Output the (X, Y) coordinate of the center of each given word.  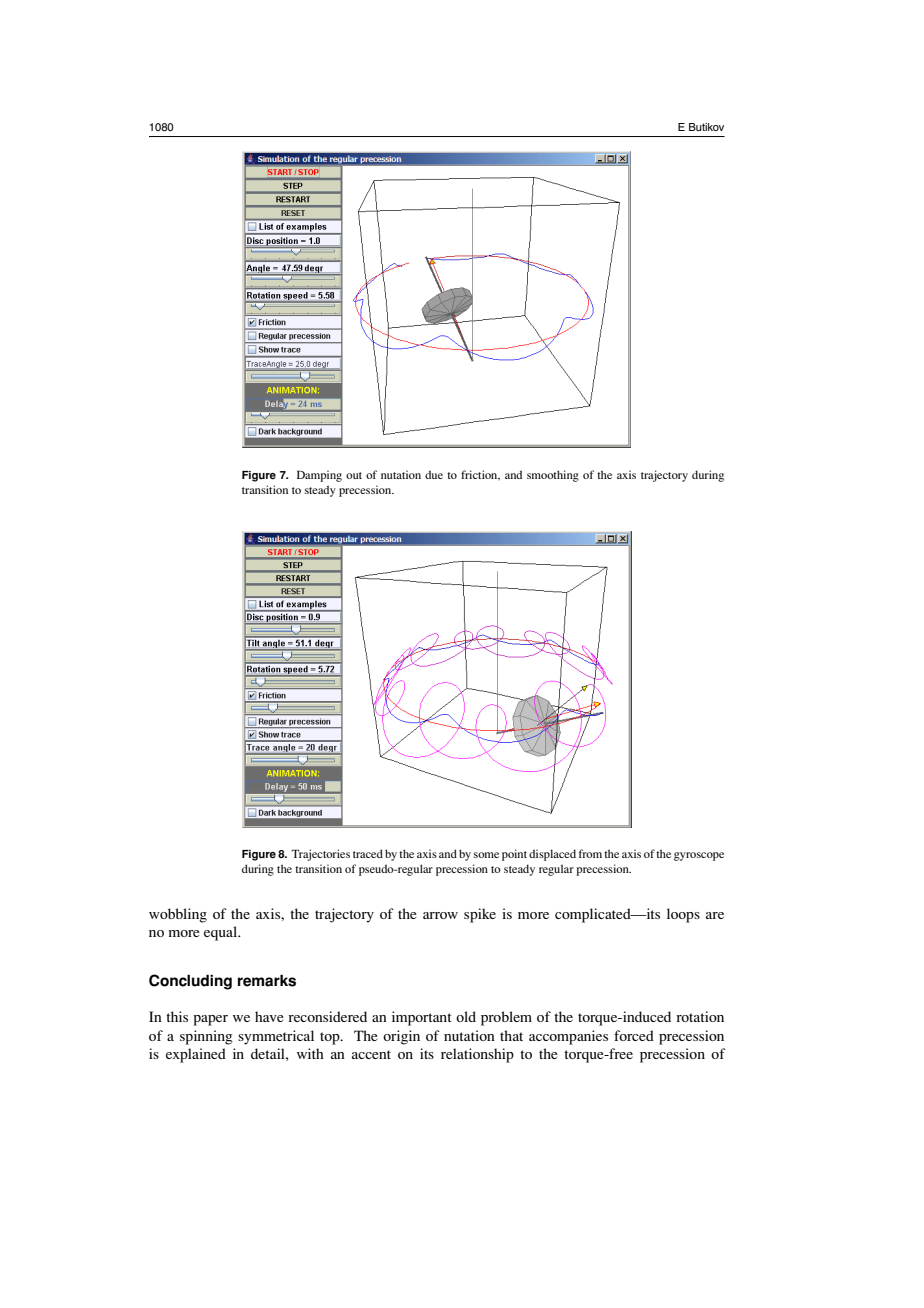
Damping (319, 476)
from (590, 853)
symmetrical (276, 1037)
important (422, 1018)
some (486, 855)
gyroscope (699, 856)
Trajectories (320, 855)
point (514, 855)
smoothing (553, 476)
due (434, 474)
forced (634, 1035)
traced (368, 853)
